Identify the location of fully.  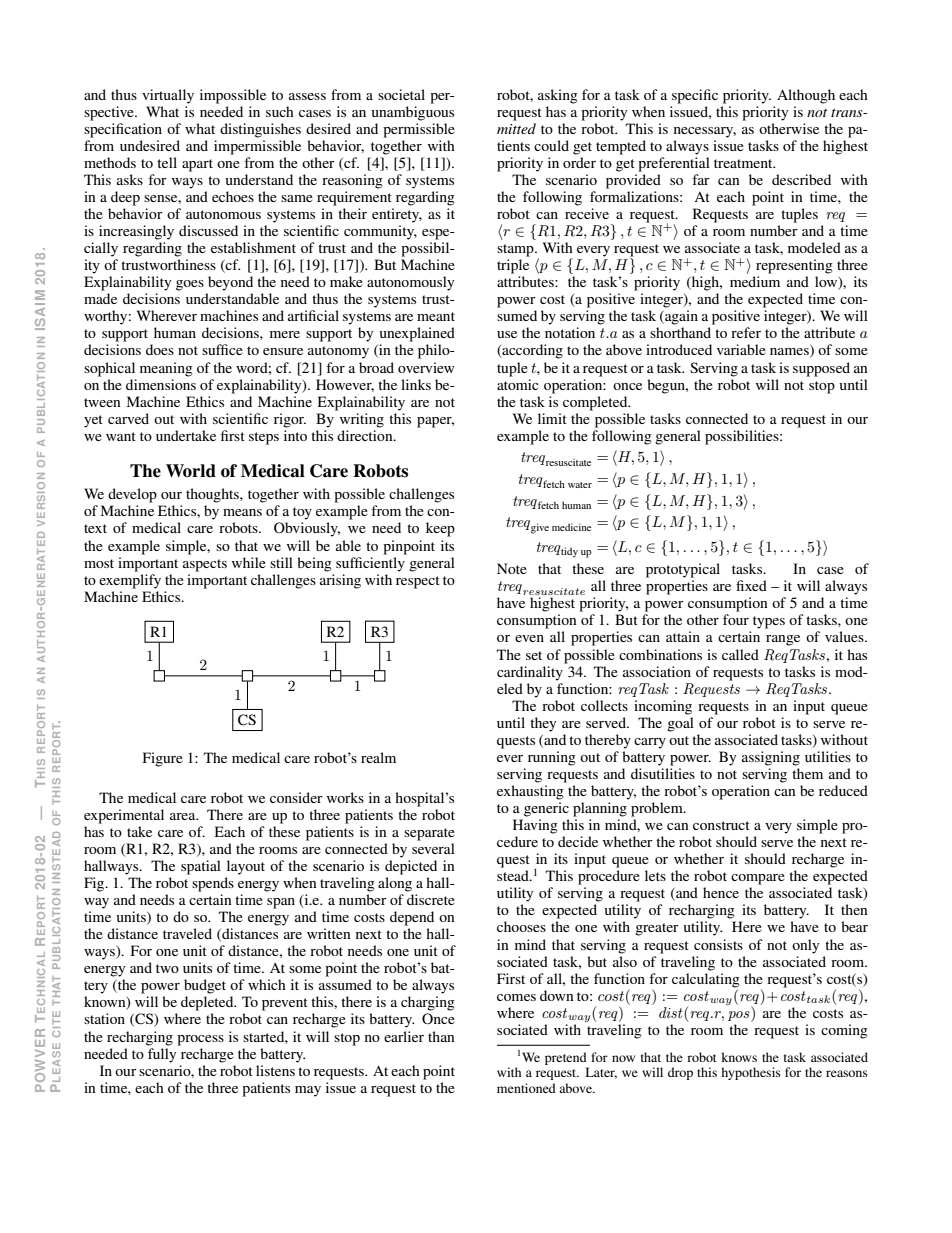
(162, 1055).
